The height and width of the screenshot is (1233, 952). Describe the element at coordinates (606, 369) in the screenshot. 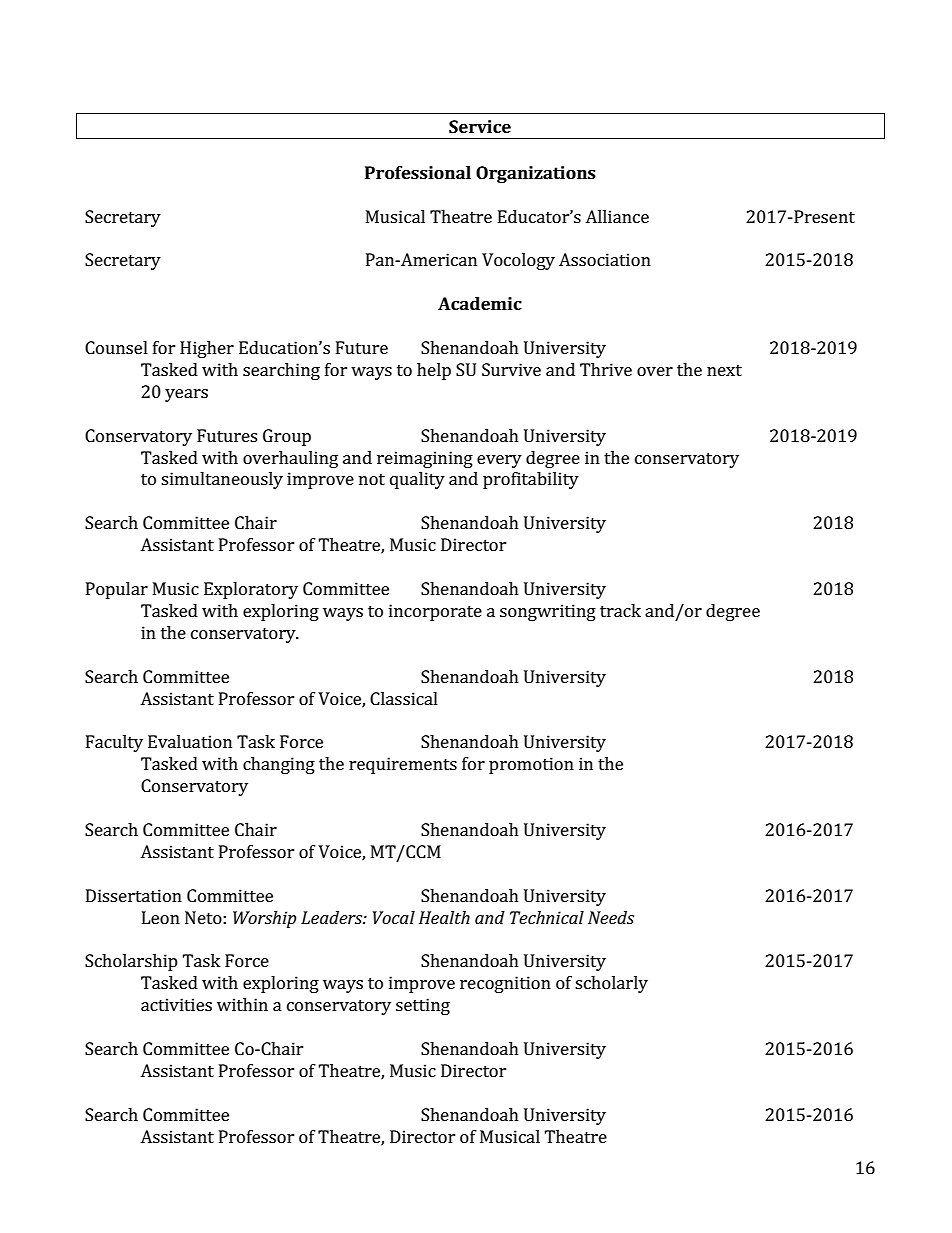

I see `Thrive` at that location.
